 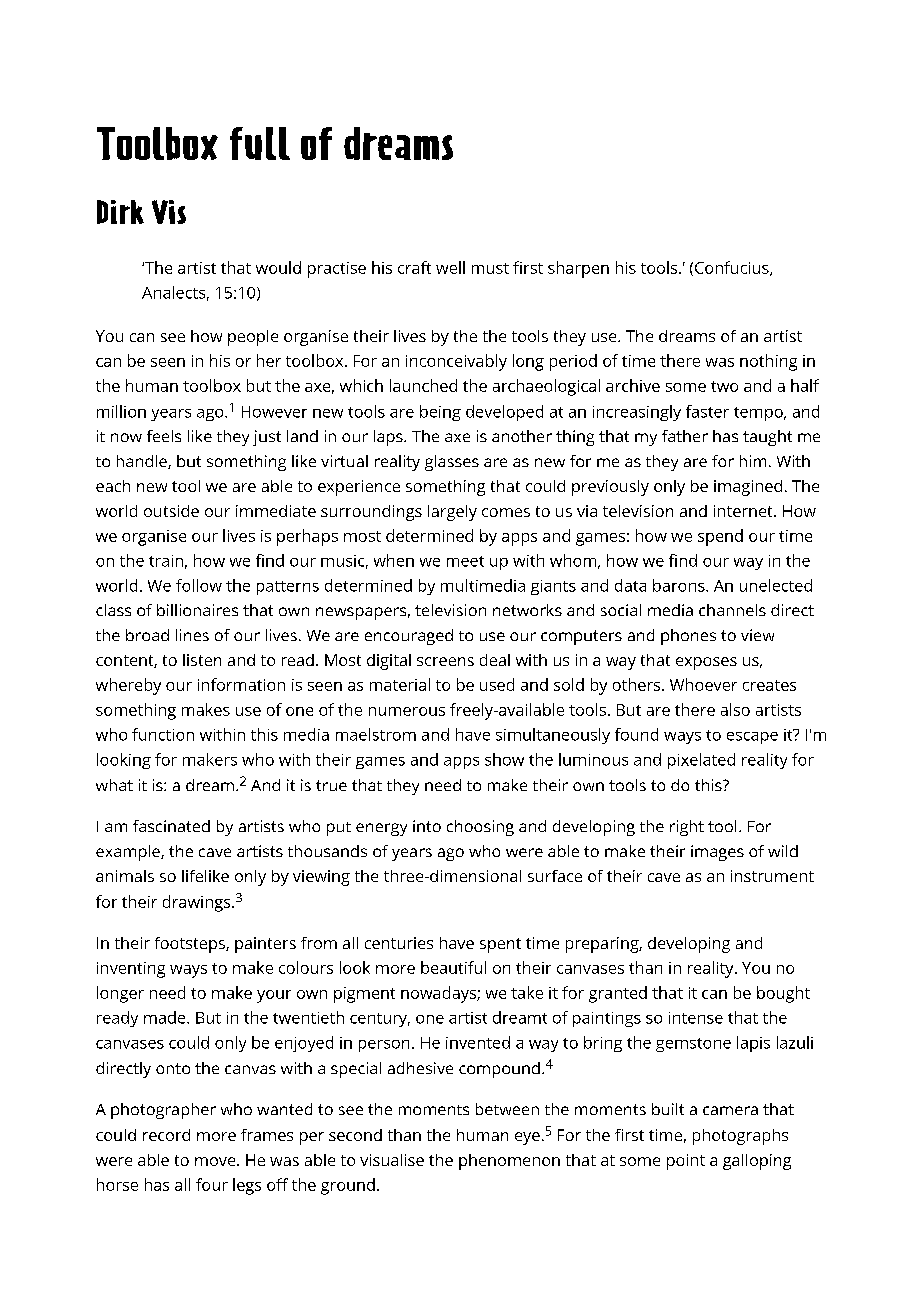 What do you see at coordinates (757, 1162) in the screenshot?
I see `galloping` at bounding box center [757, 1162].
